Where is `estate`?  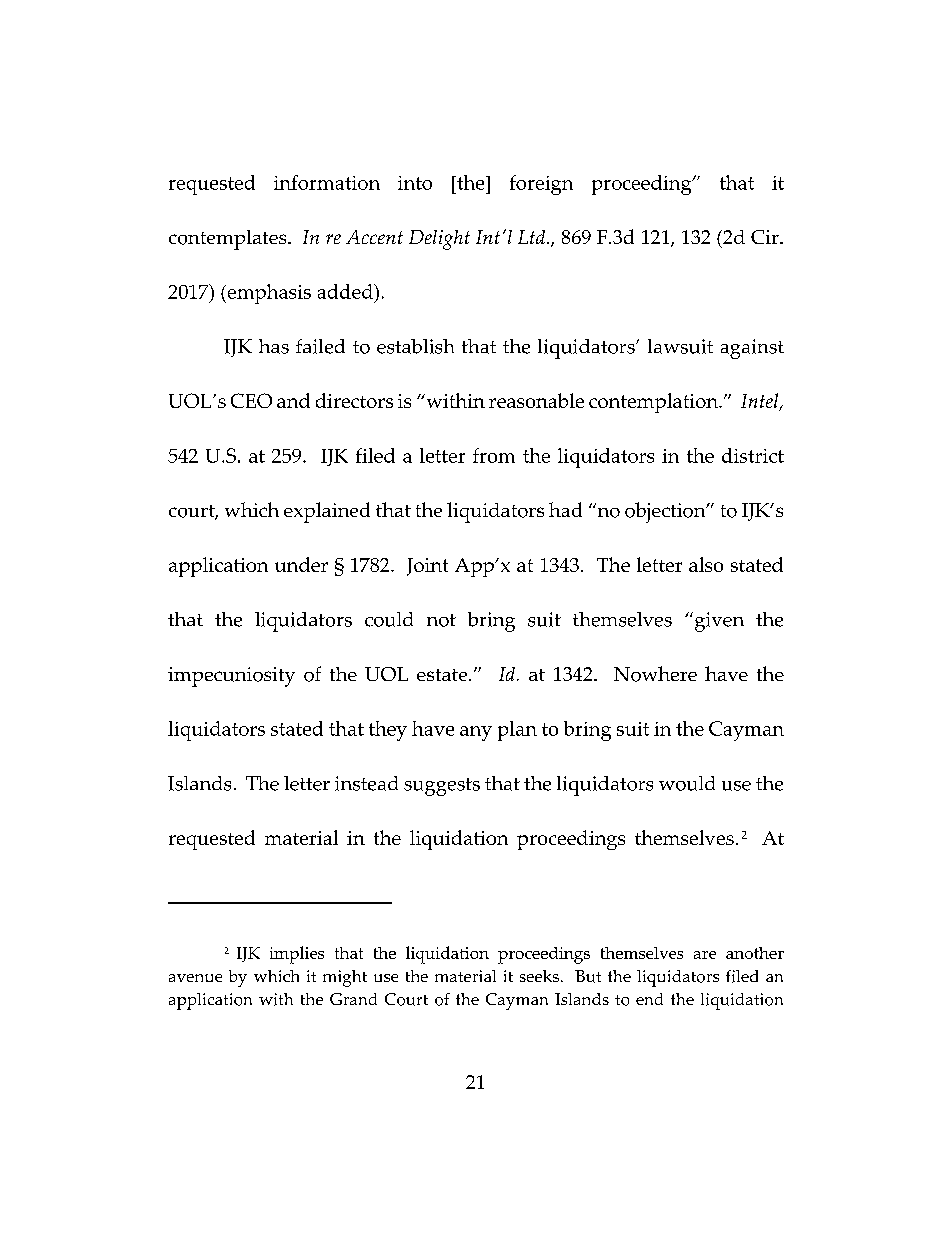 estate is located at coordinates (443, 675).
